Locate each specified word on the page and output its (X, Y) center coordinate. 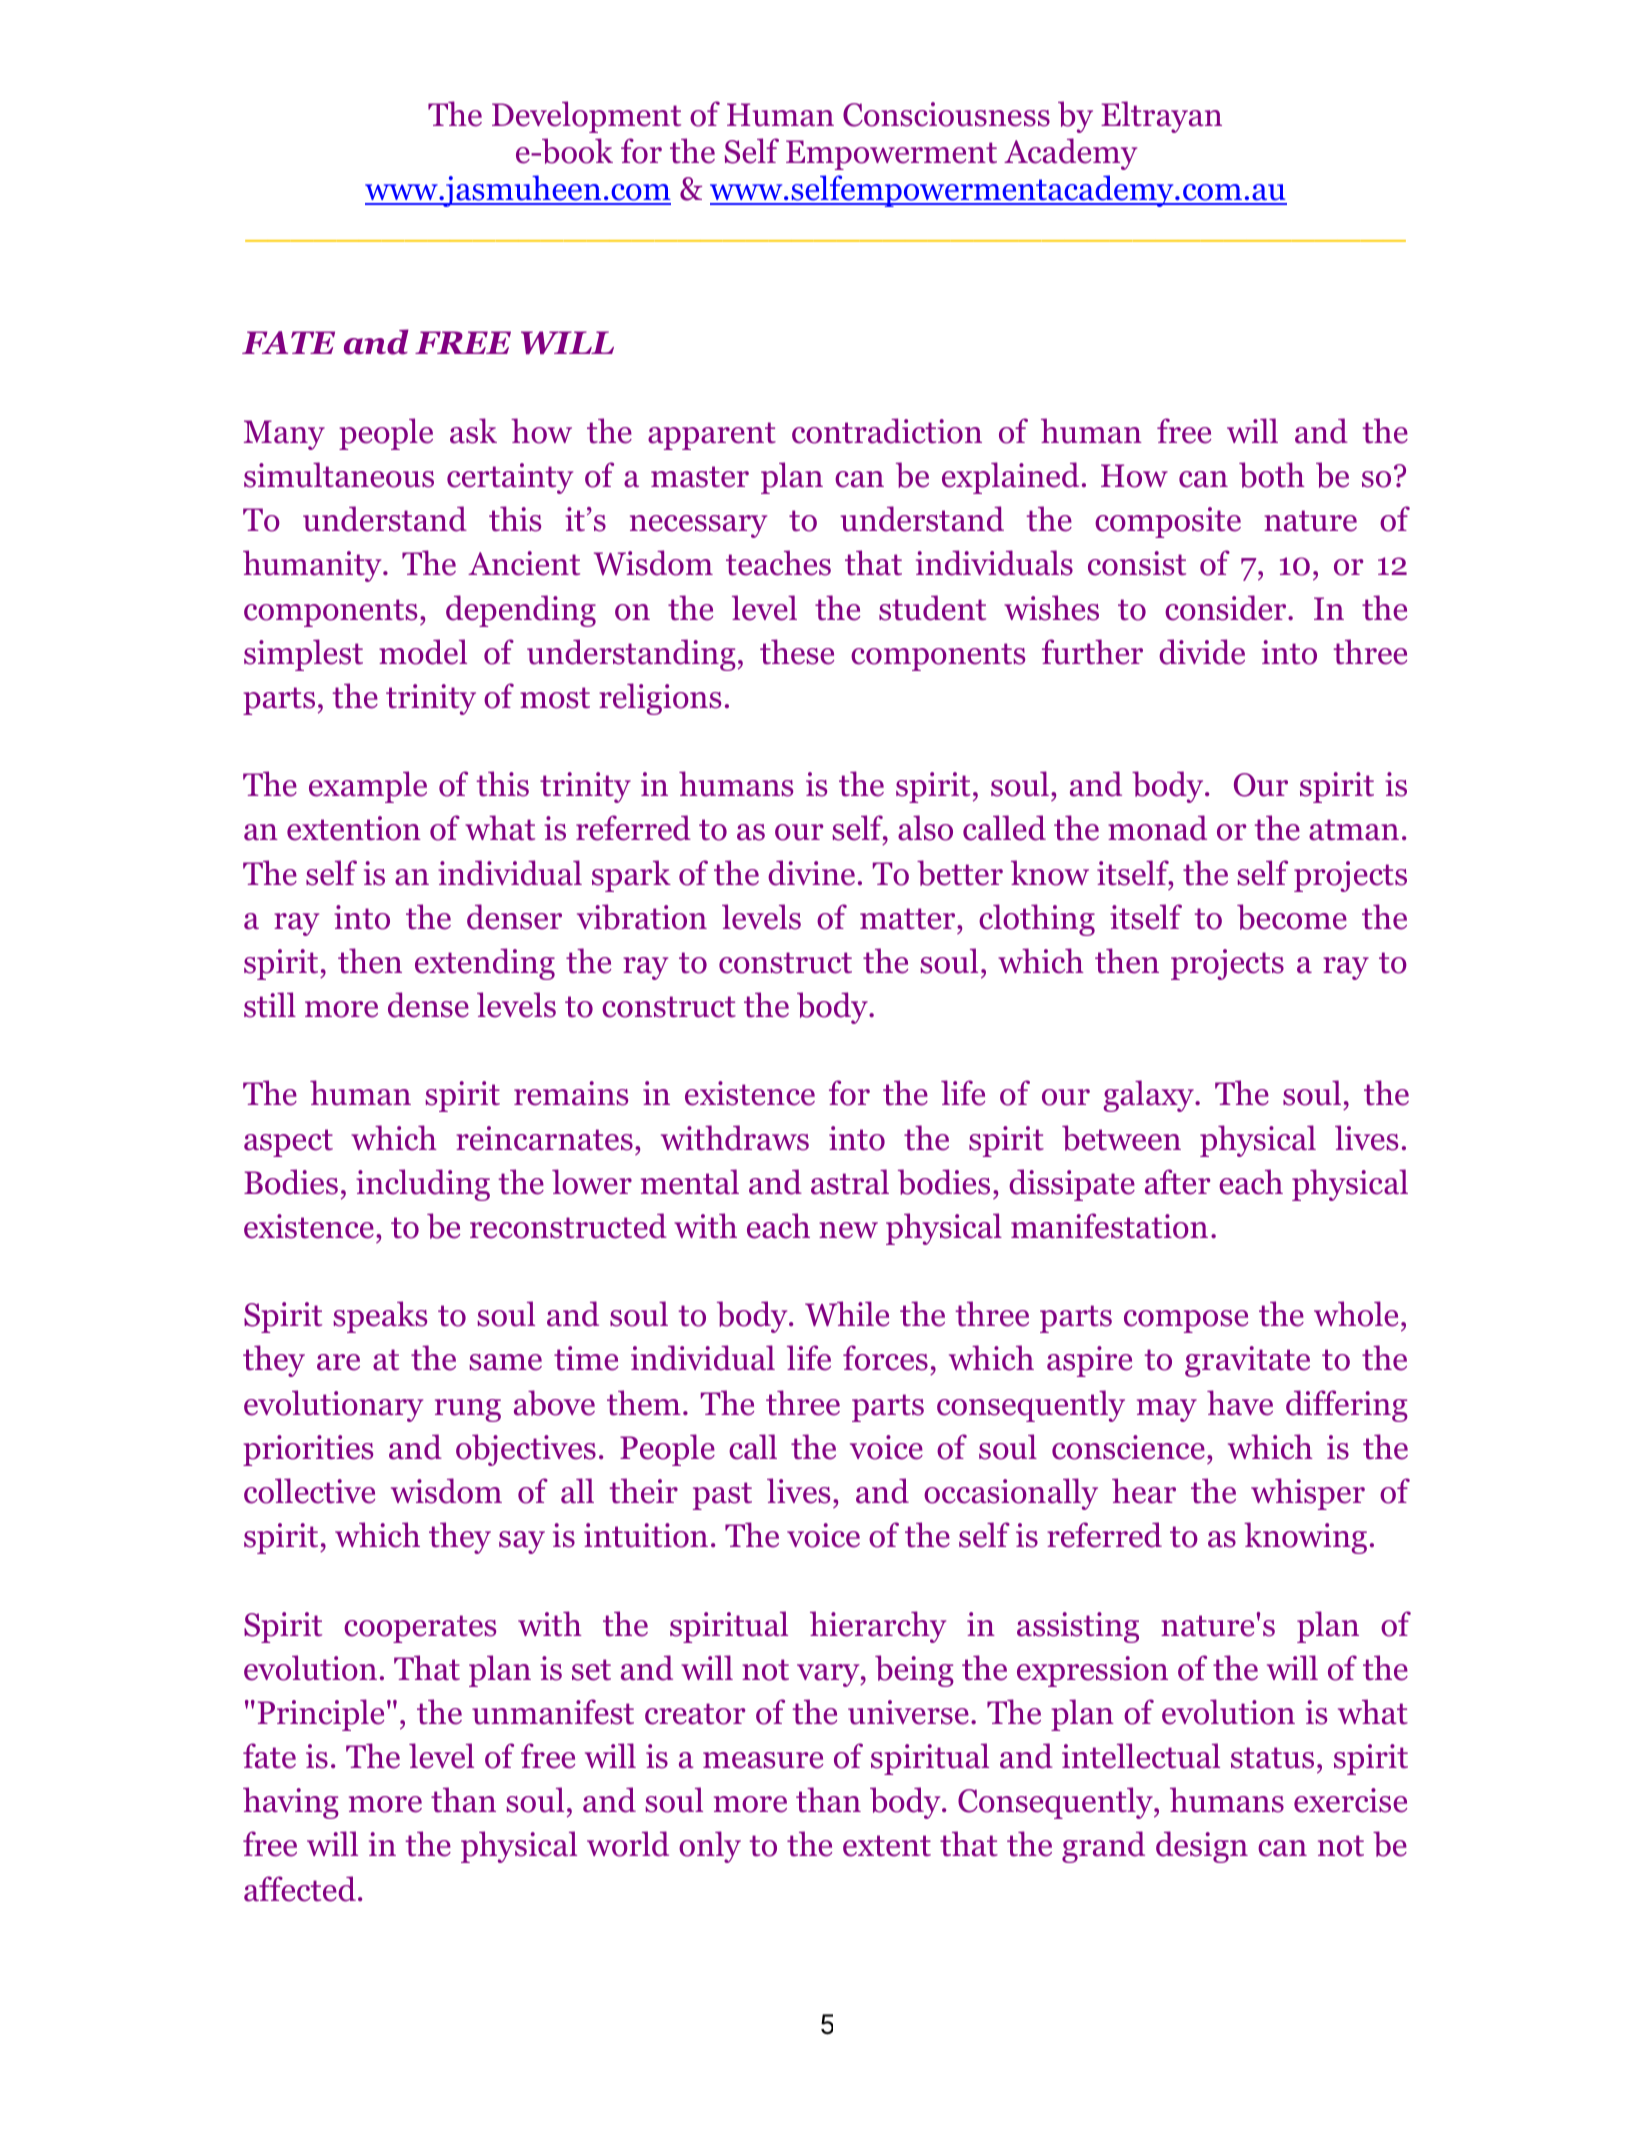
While (847, 1314)
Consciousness (946, 114)
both (1272, 475)
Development (586, 117)
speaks (380, 1317)
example (368, 787)
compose (1186, 1321)
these (797, 652)
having (291, 1803)
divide (1202, 652)
